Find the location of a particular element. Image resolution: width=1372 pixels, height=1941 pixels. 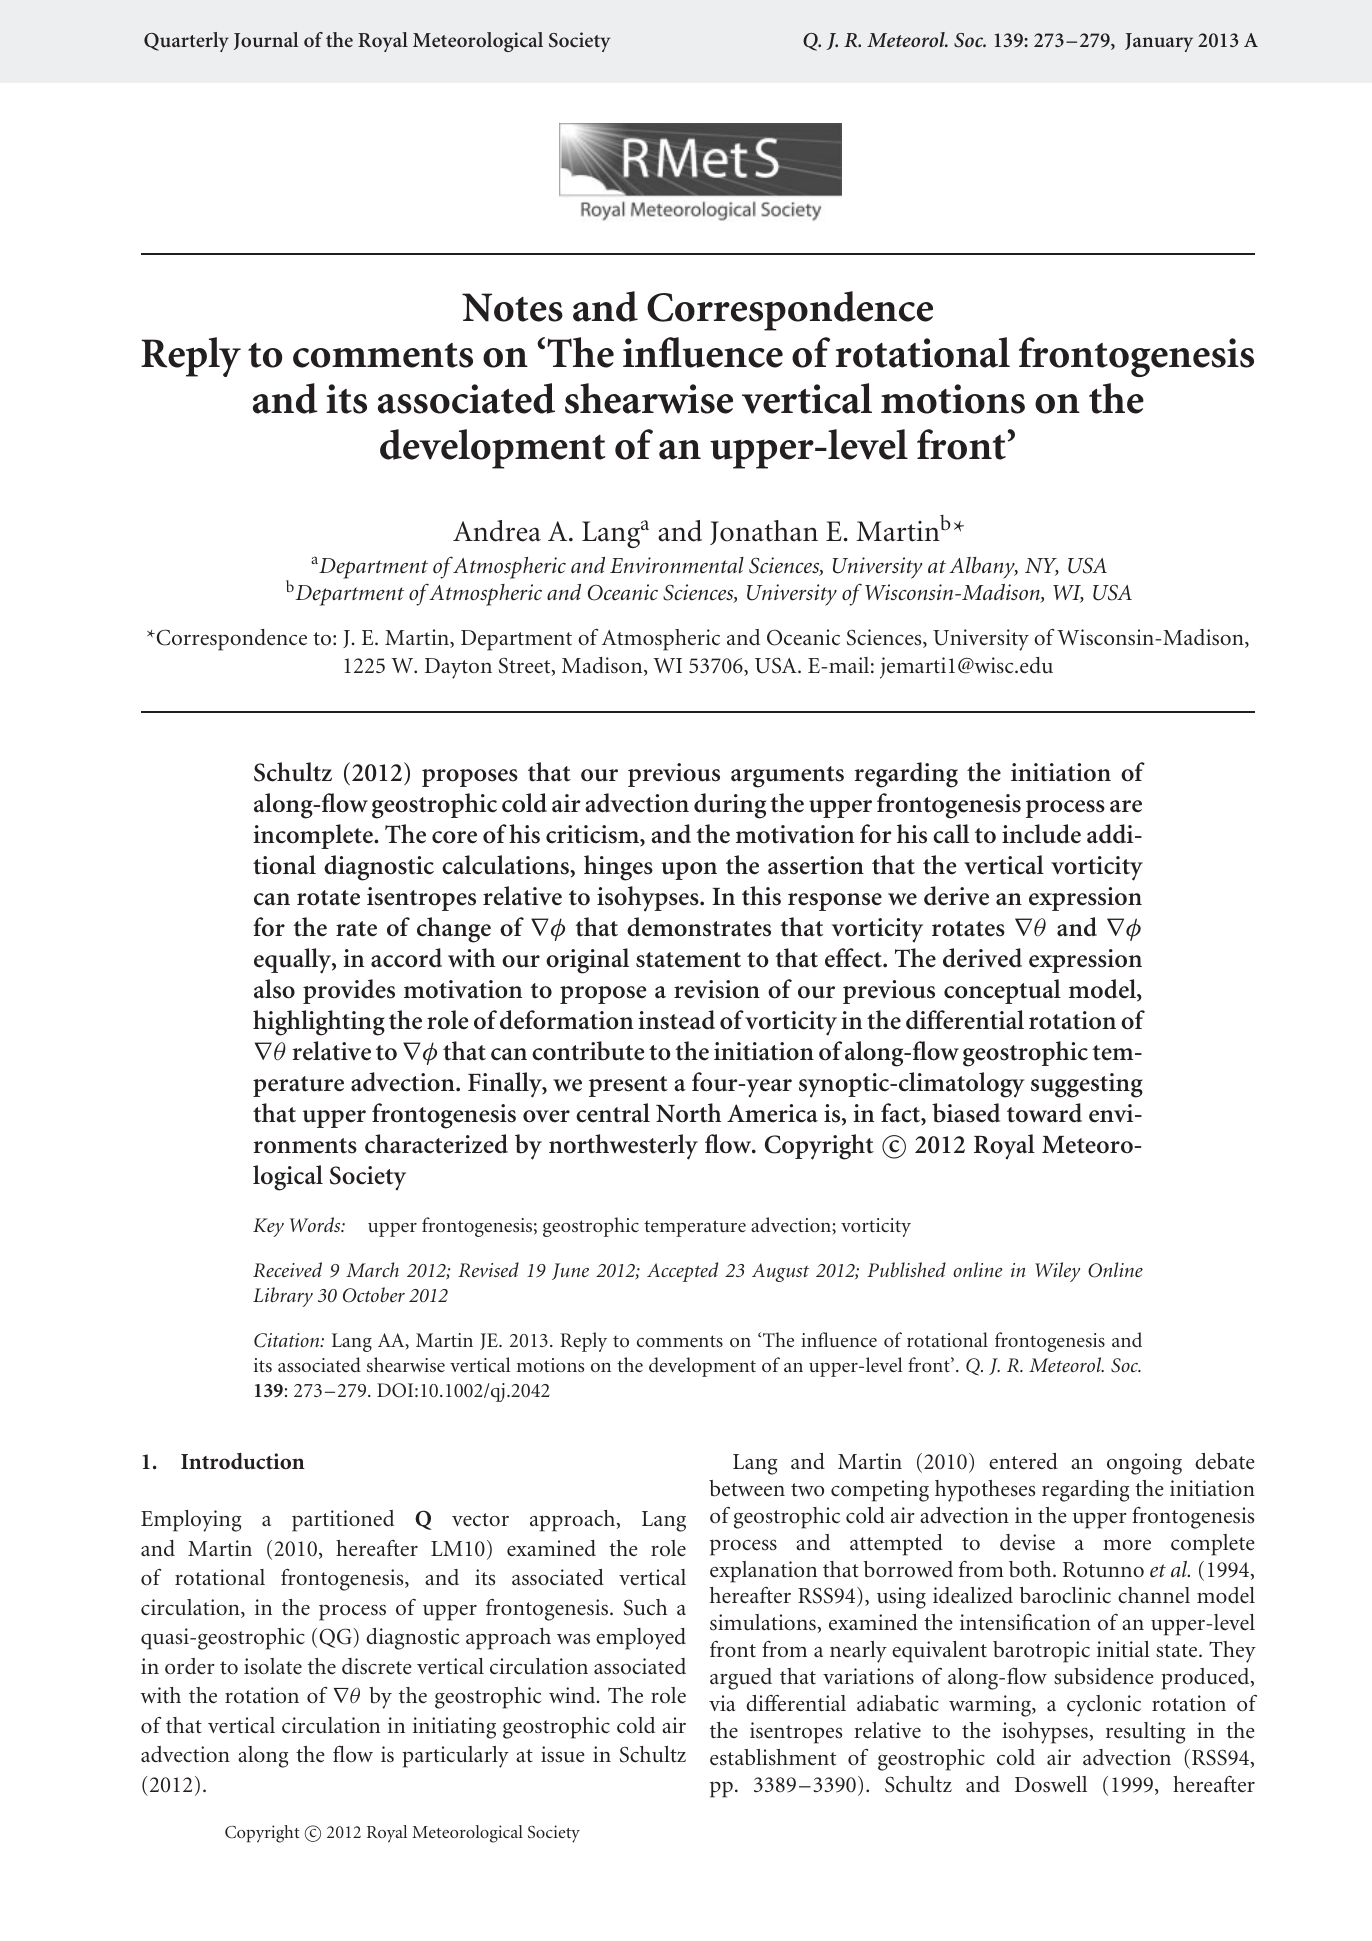

January is located at coordinates (1159, 42).
